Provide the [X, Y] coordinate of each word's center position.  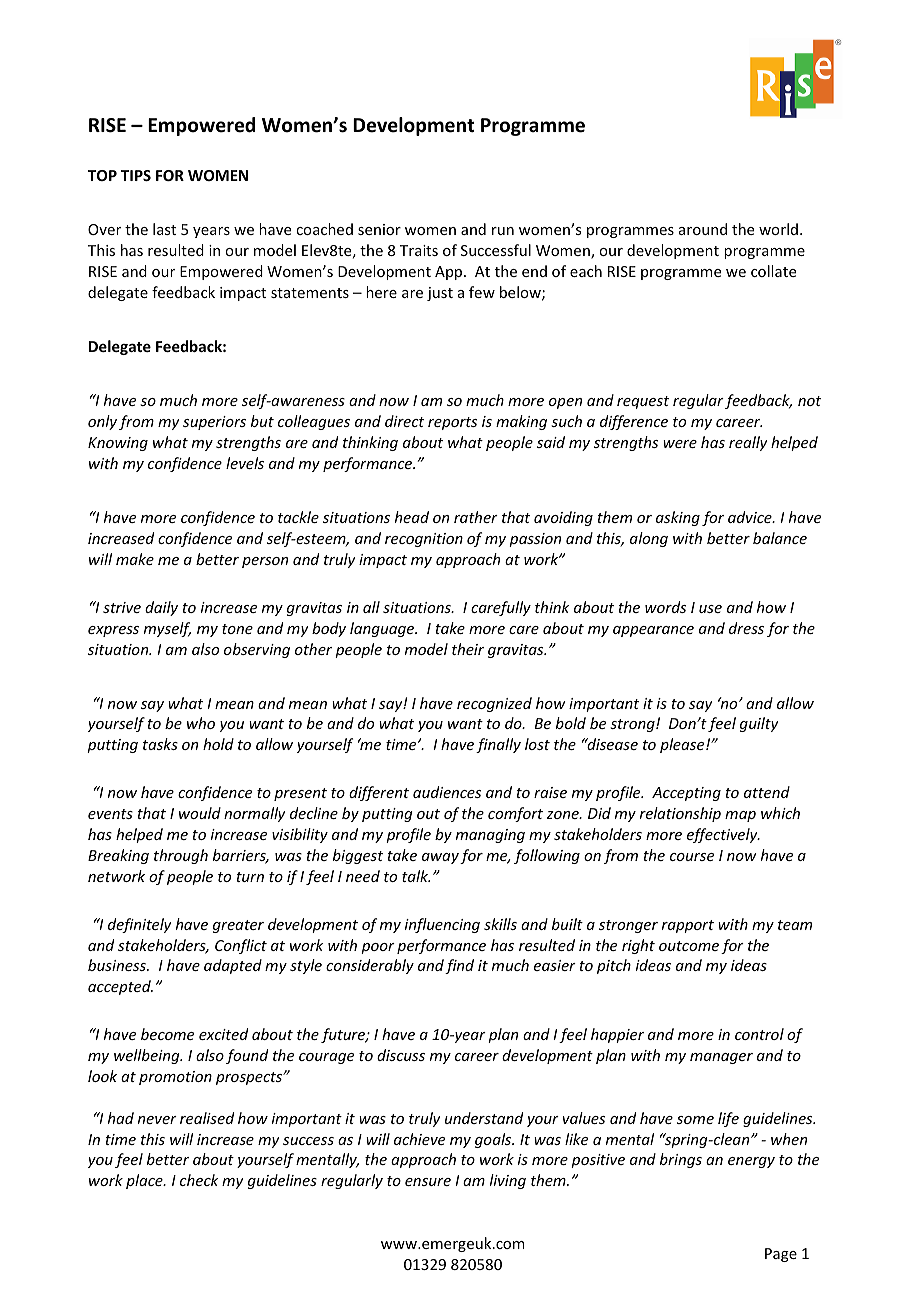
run [503, 231]
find [459, 966]
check [199, 1180]
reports [452, 423]
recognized [494, 704]
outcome [689, 946]
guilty [759, 724]
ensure [428, 1182]
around [703, 229]
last [164, 229]
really [748, 443]
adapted [233, 966]
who [201, 723]
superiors [214, 423]
